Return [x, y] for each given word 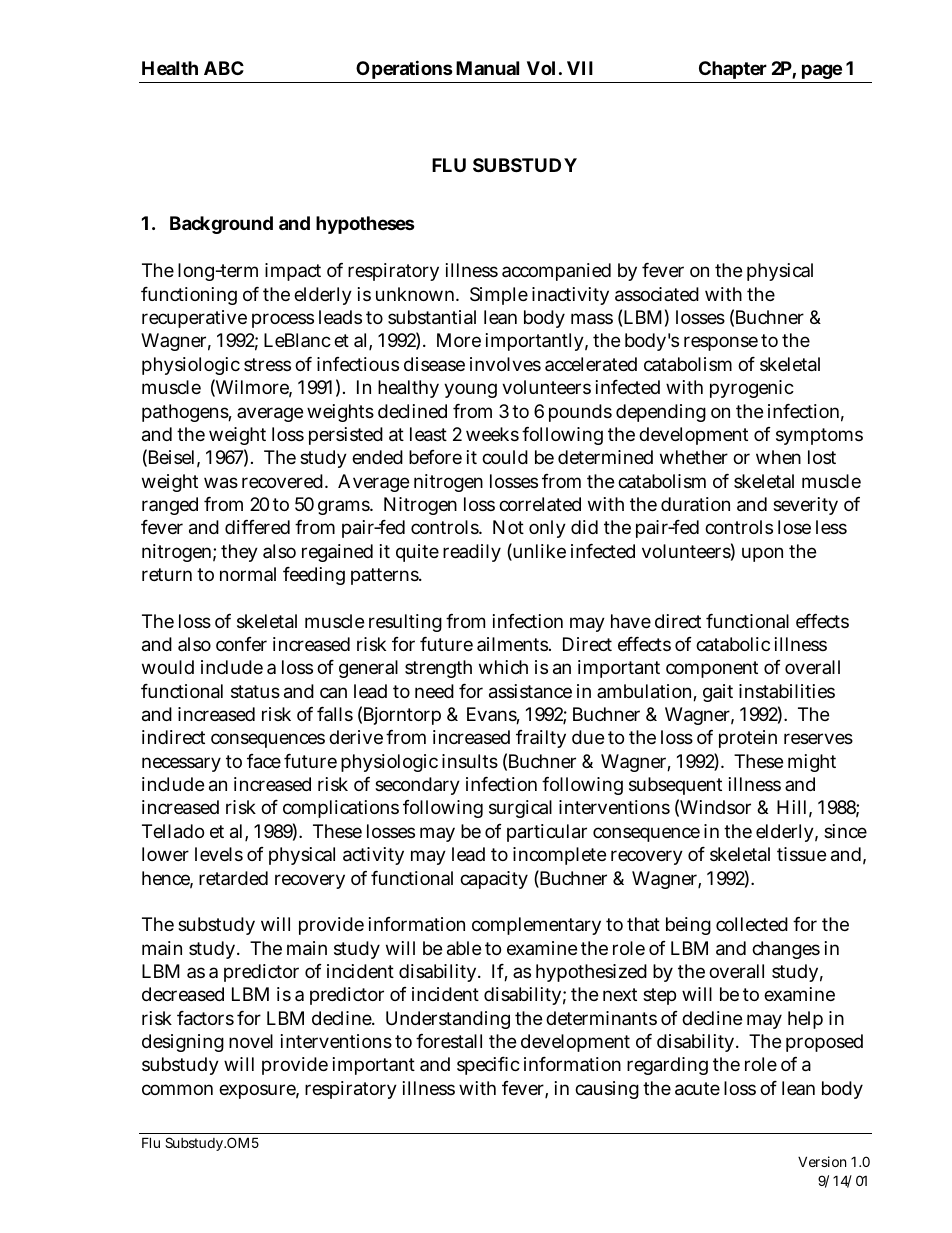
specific [488, 1066]
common [177, 1089]
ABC [224, 68]
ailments [514, 644]
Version [822, 1161]
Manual [487, 68]
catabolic [733, 644]
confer [241, 644]
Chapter [733, 72]
